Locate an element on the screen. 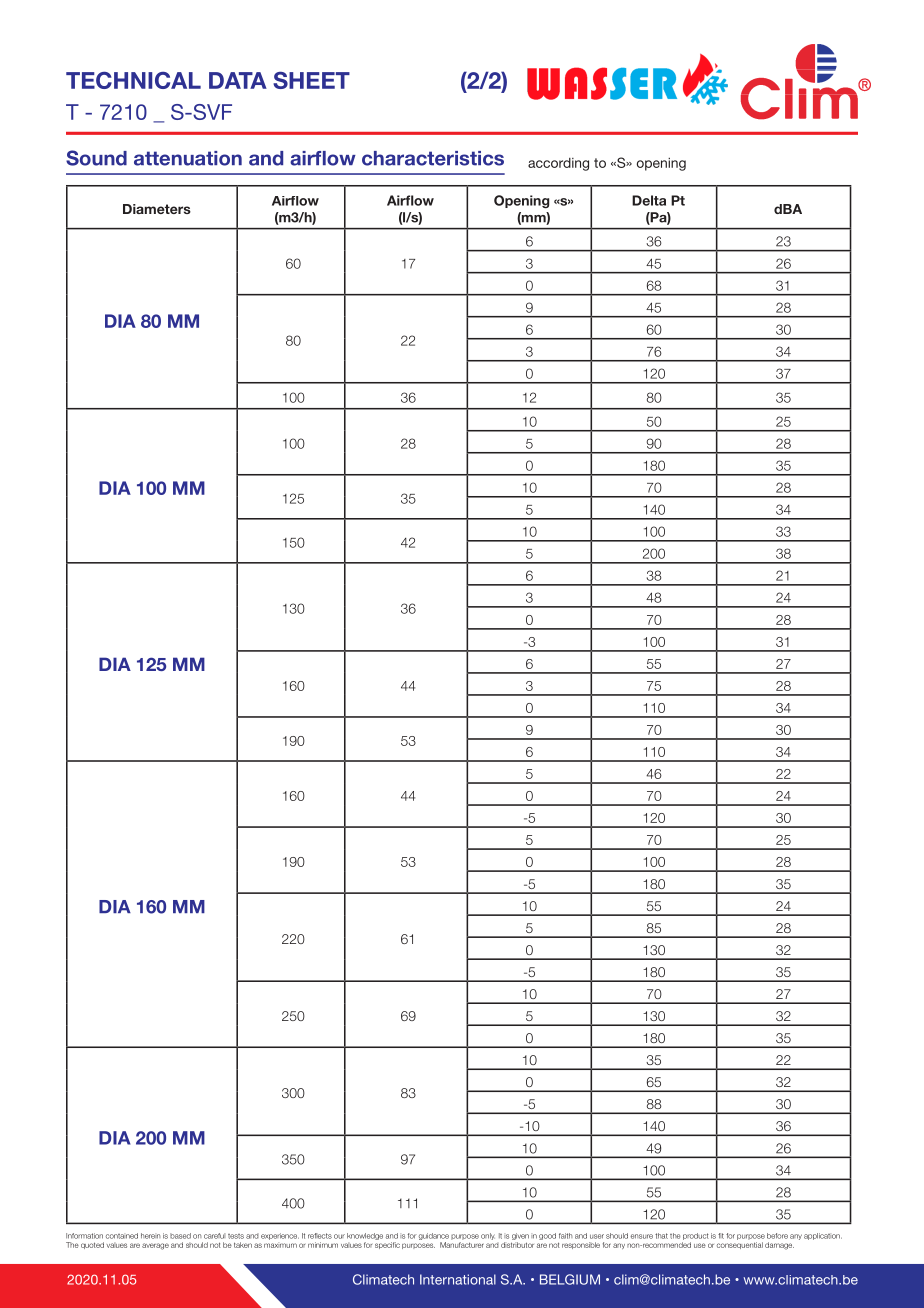  characteristics is located at coordinates (433, 158).
